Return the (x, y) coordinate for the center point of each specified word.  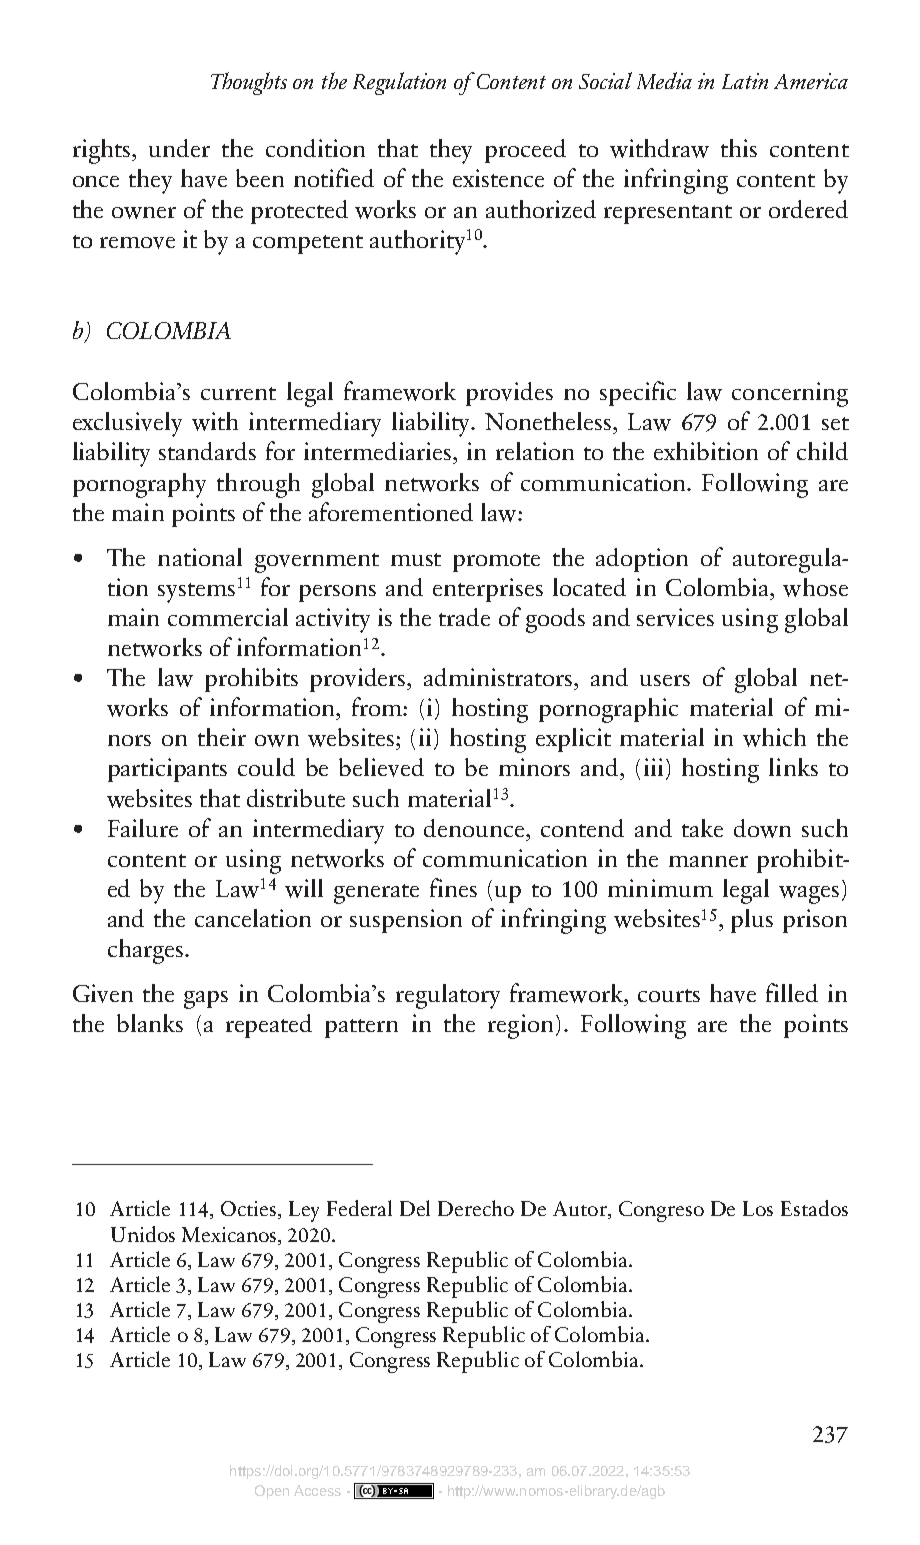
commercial (228, 617)
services (675, 617)
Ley (304, 1211)
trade (464, 617)
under (179, 148)
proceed (525, 151)
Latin (745, 81)
